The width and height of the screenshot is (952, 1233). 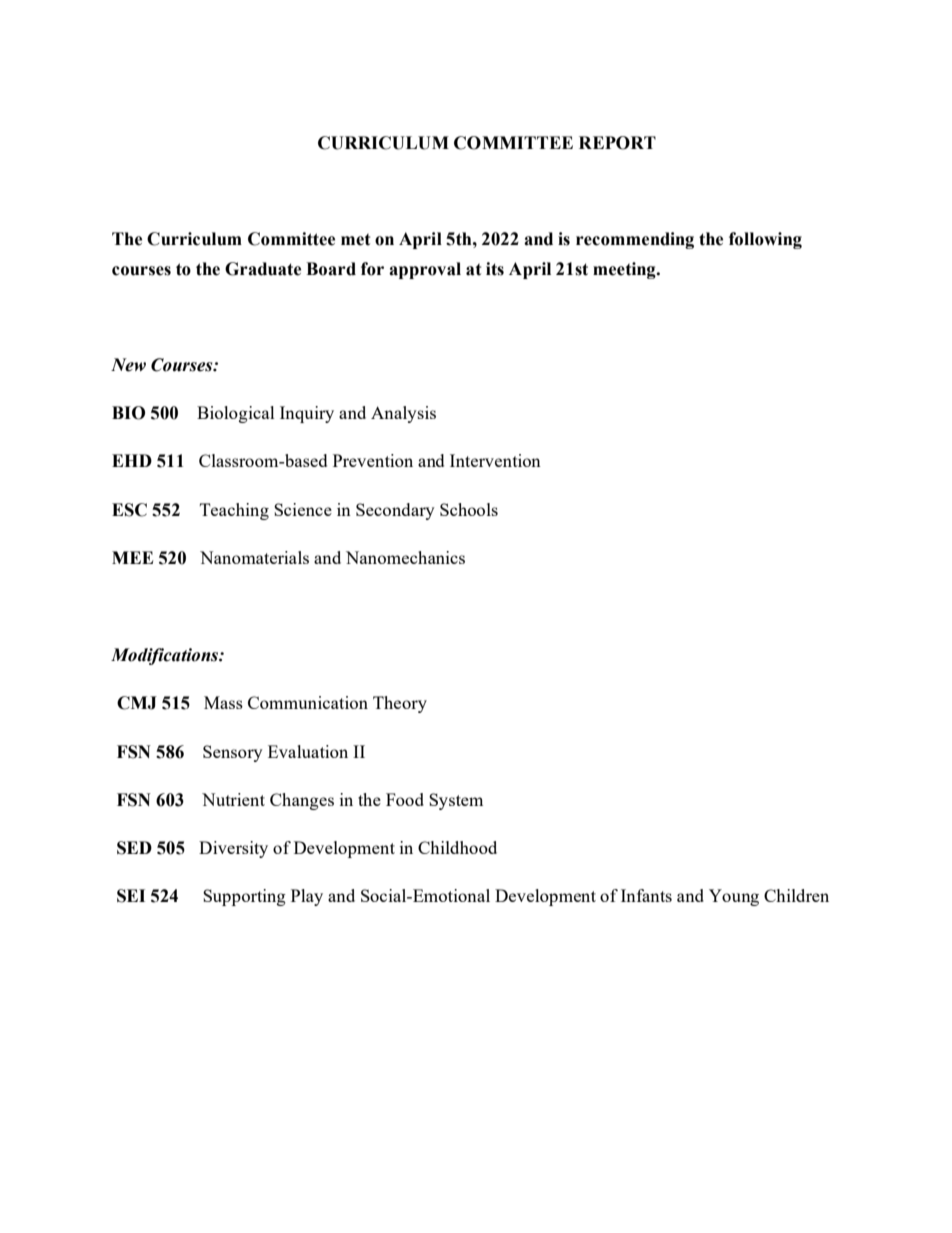 What do you see at coordinates (469, 509) in the screenshot?
I see `Schools` at bounding box center [469, 509].
